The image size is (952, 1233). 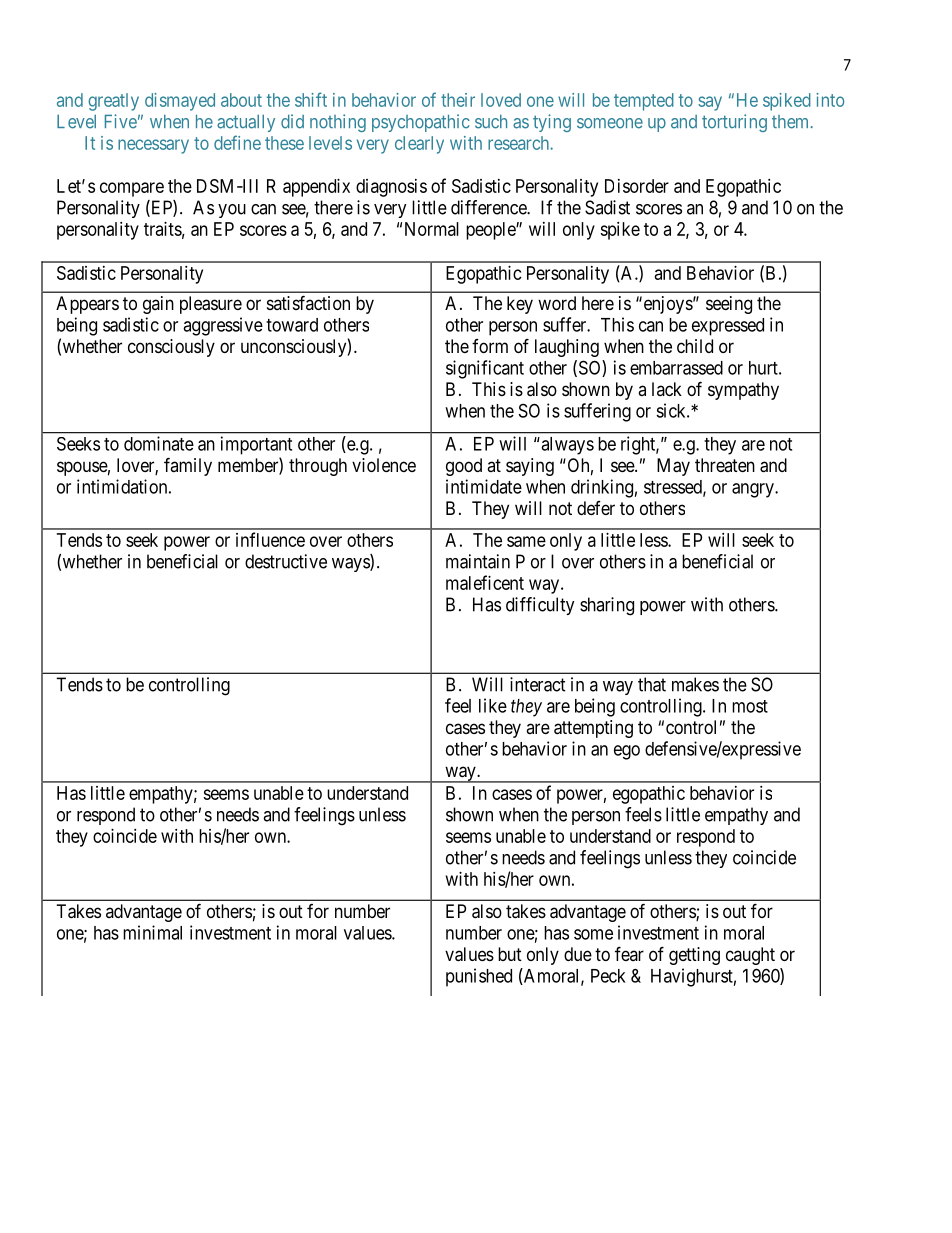 I want to click on minimal, so click(x=152, y=932).
